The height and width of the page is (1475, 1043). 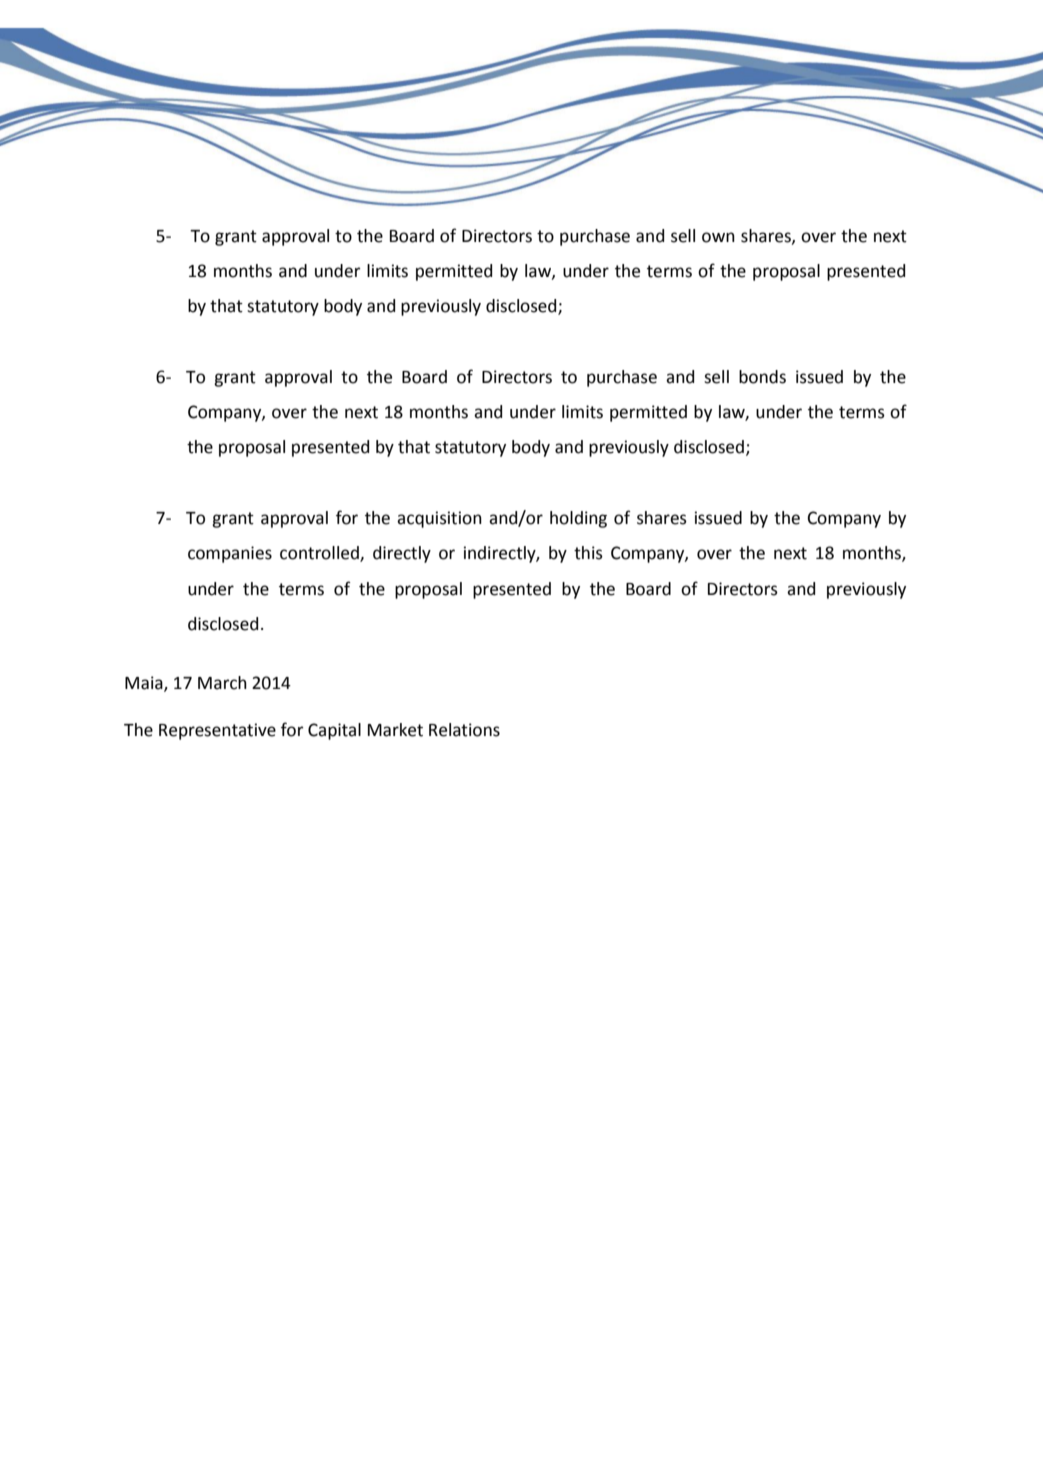 I want to click on companies, so click(x=230, y=554).
